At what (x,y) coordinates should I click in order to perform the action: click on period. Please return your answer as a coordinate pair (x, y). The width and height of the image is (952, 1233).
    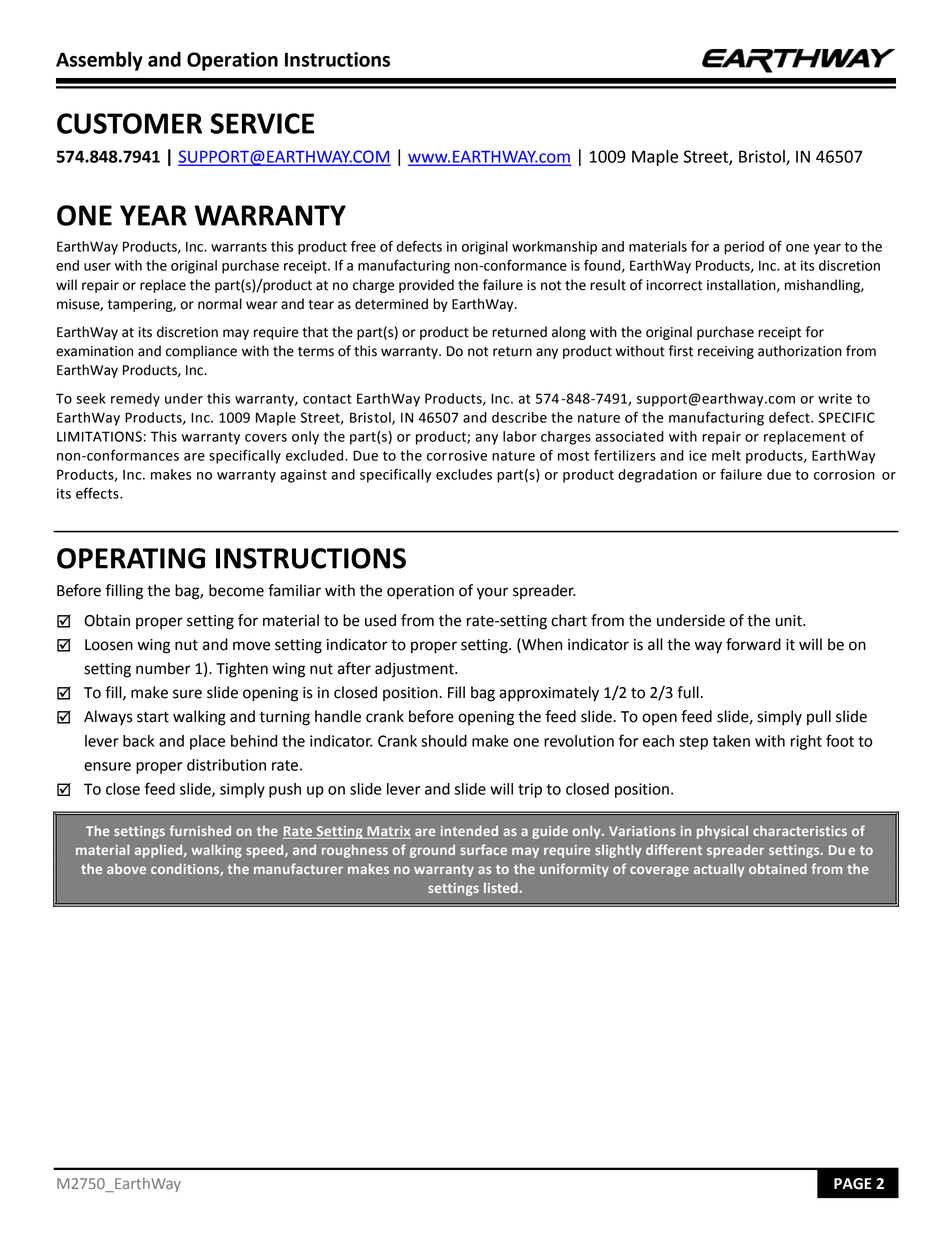
    Looking at the image, I should click on (744, 248).
